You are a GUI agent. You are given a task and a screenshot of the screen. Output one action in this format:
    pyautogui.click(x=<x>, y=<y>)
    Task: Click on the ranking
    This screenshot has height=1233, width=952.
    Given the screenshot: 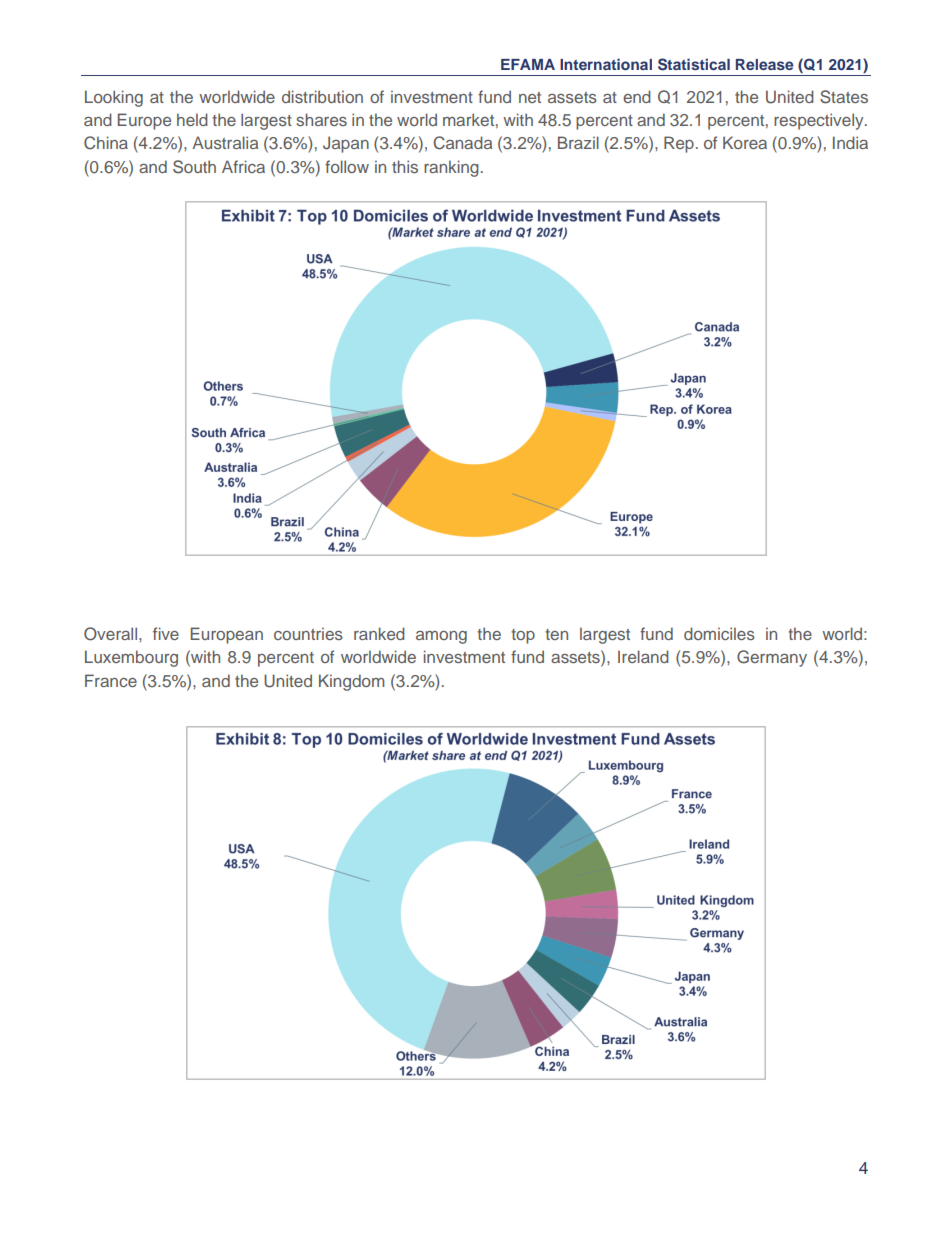 What is the action you would take?
    pyautogui.click(x=451, y=168)
